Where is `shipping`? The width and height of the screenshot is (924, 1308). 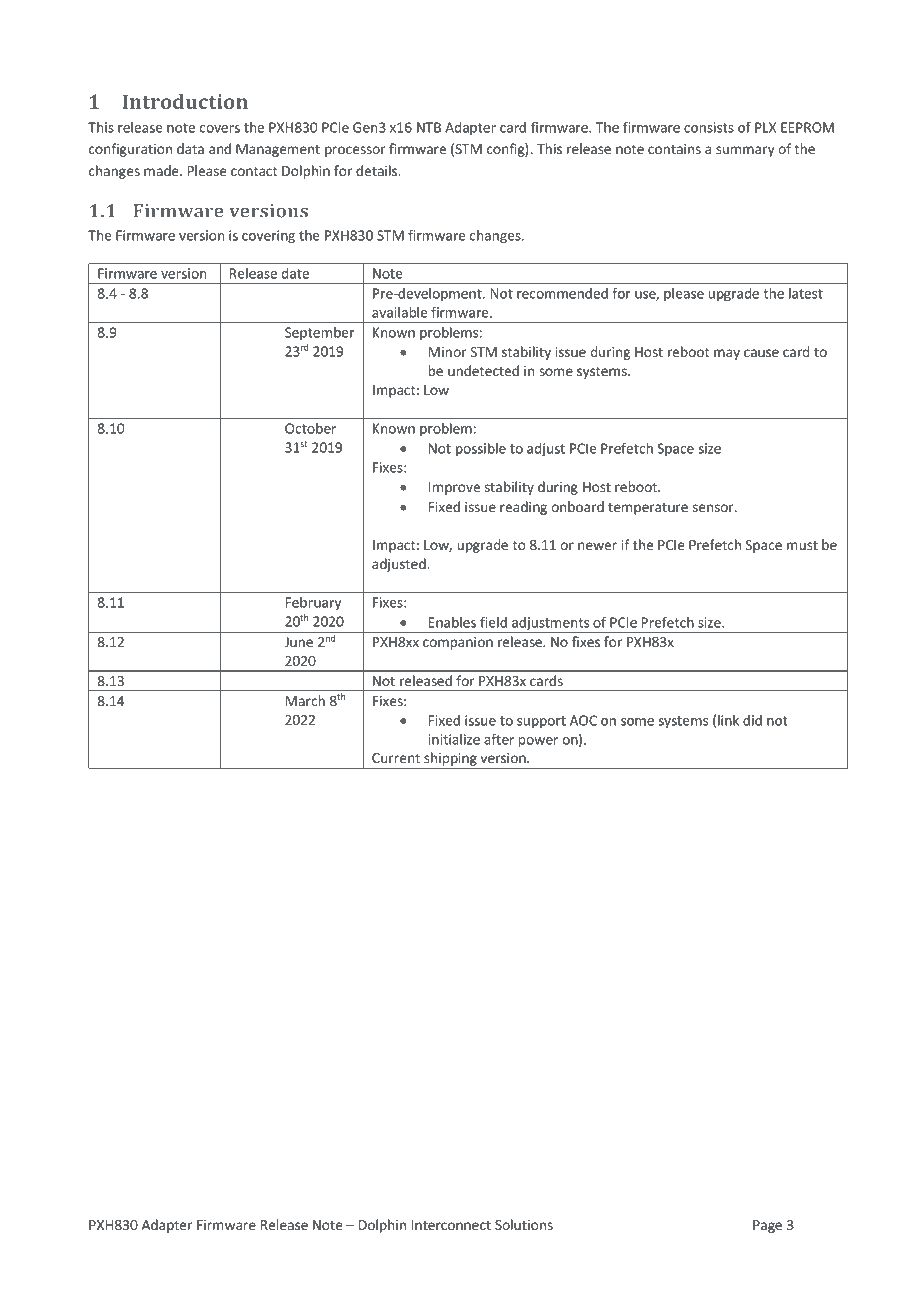
shipping is located at coordinates (450, 760).
